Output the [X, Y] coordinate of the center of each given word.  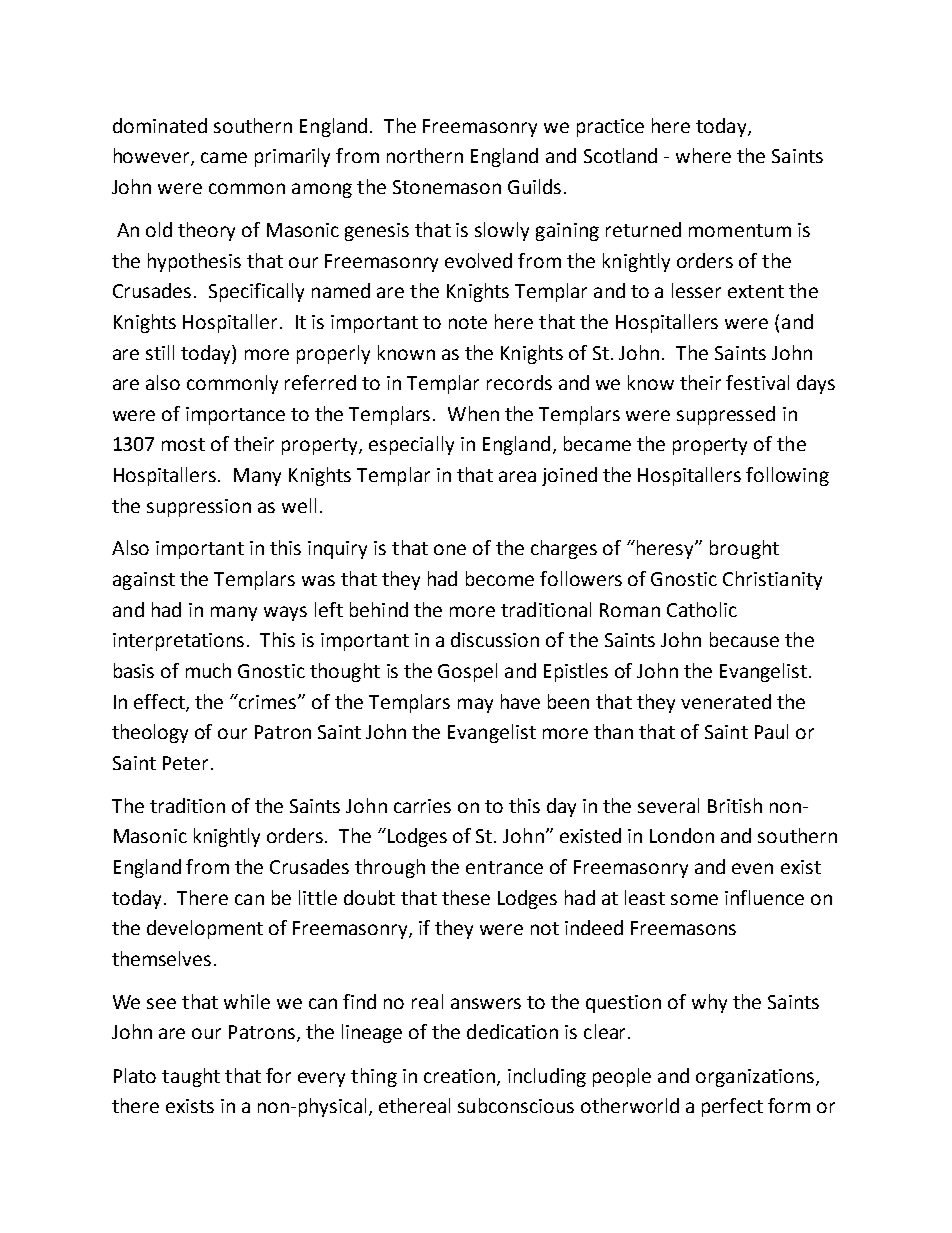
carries [422, 806]
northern [425, 155]
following [787, 476]
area [517, 476]
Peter [185, 763]
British [735, 805]
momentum [740, 230]
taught [191, 1077]
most [183, 444]
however [153, 157]
